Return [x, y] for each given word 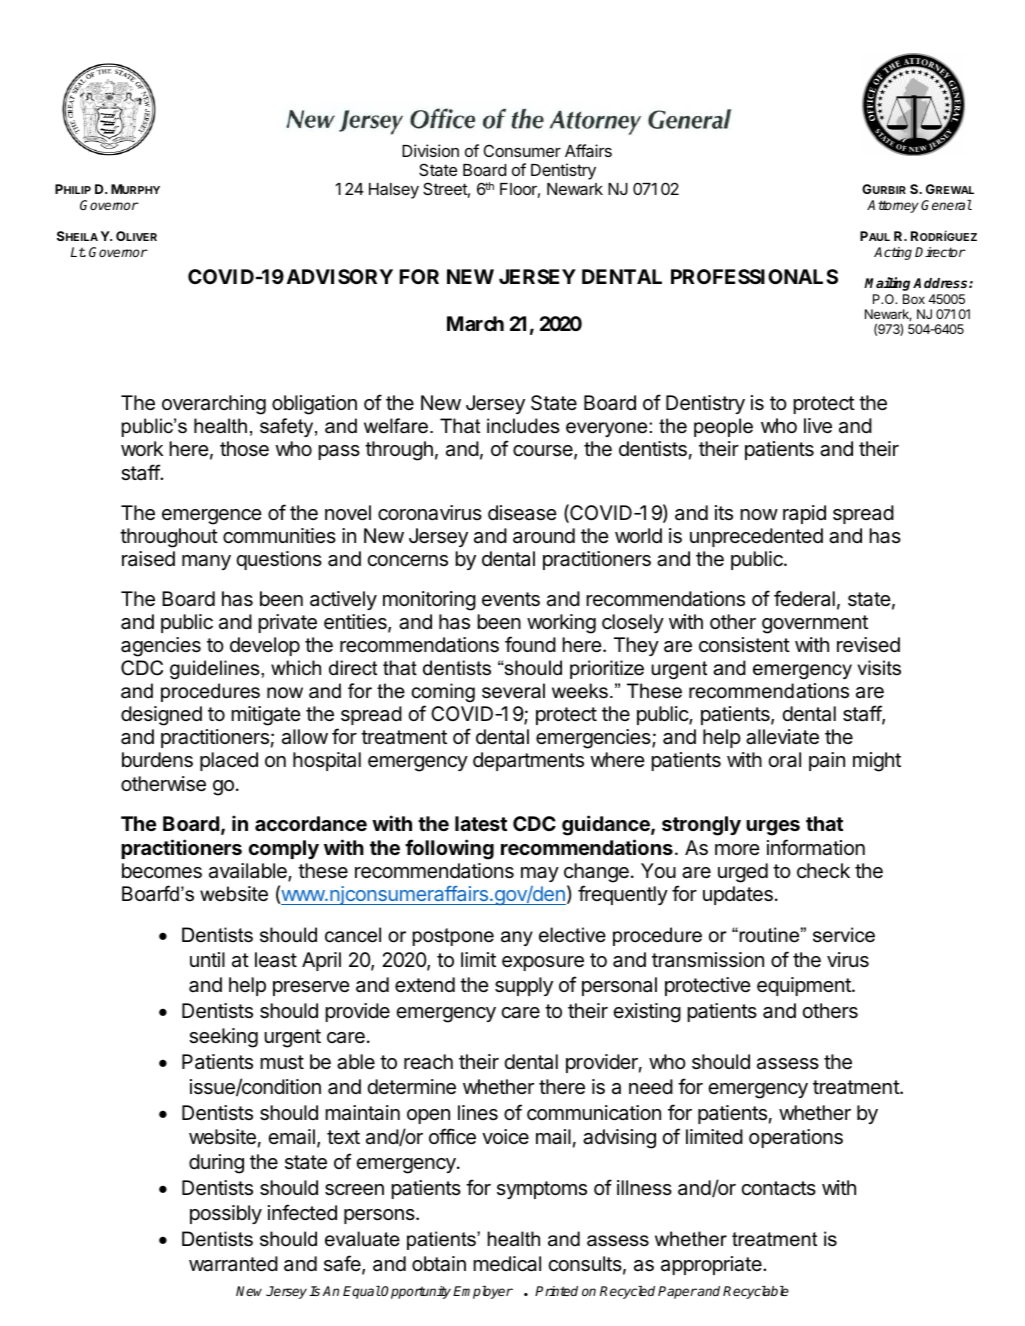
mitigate [266, 716]
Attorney [893, 206]
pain [827, 761]
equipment [805, 986]
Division [430, 150]
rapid [804, 514]
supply [524, 986]
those [244, 449]
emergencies [594, 739]
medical [507, 1264]
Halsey [394, 191]
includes [523, 426]
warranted [233, 1264]
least [276, 960]
